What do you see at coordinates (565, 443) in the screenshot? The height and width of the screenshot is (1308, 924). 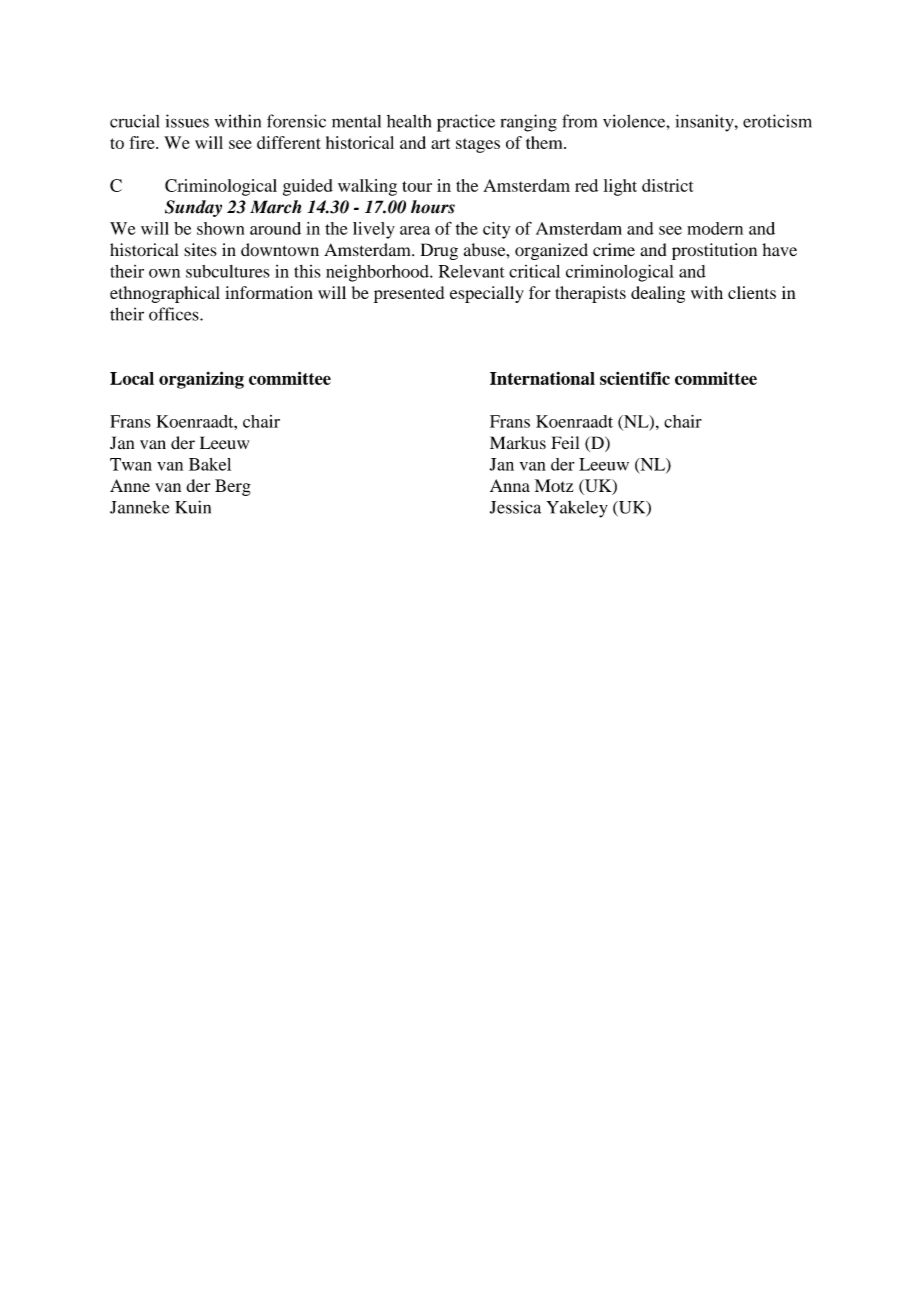 I see `Feil` at bounding box center [565, 443].
